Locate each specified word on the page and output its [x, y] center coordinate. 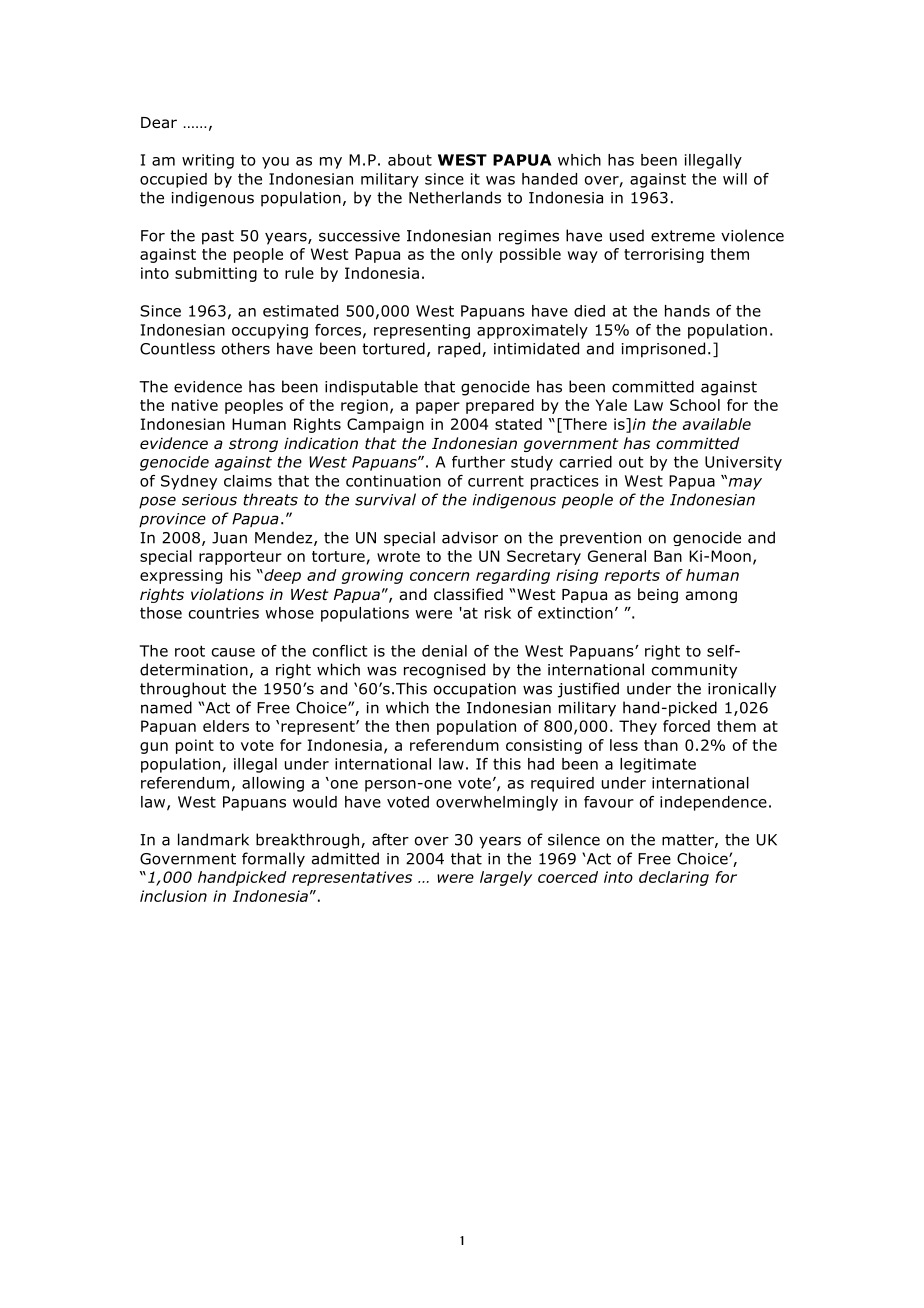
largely [506, 878]
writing [208, 161]
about [410, 160]
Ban [668, 556]
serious [209, 500]
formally [273, 859]
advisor [470, 537]
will [735, 179]
